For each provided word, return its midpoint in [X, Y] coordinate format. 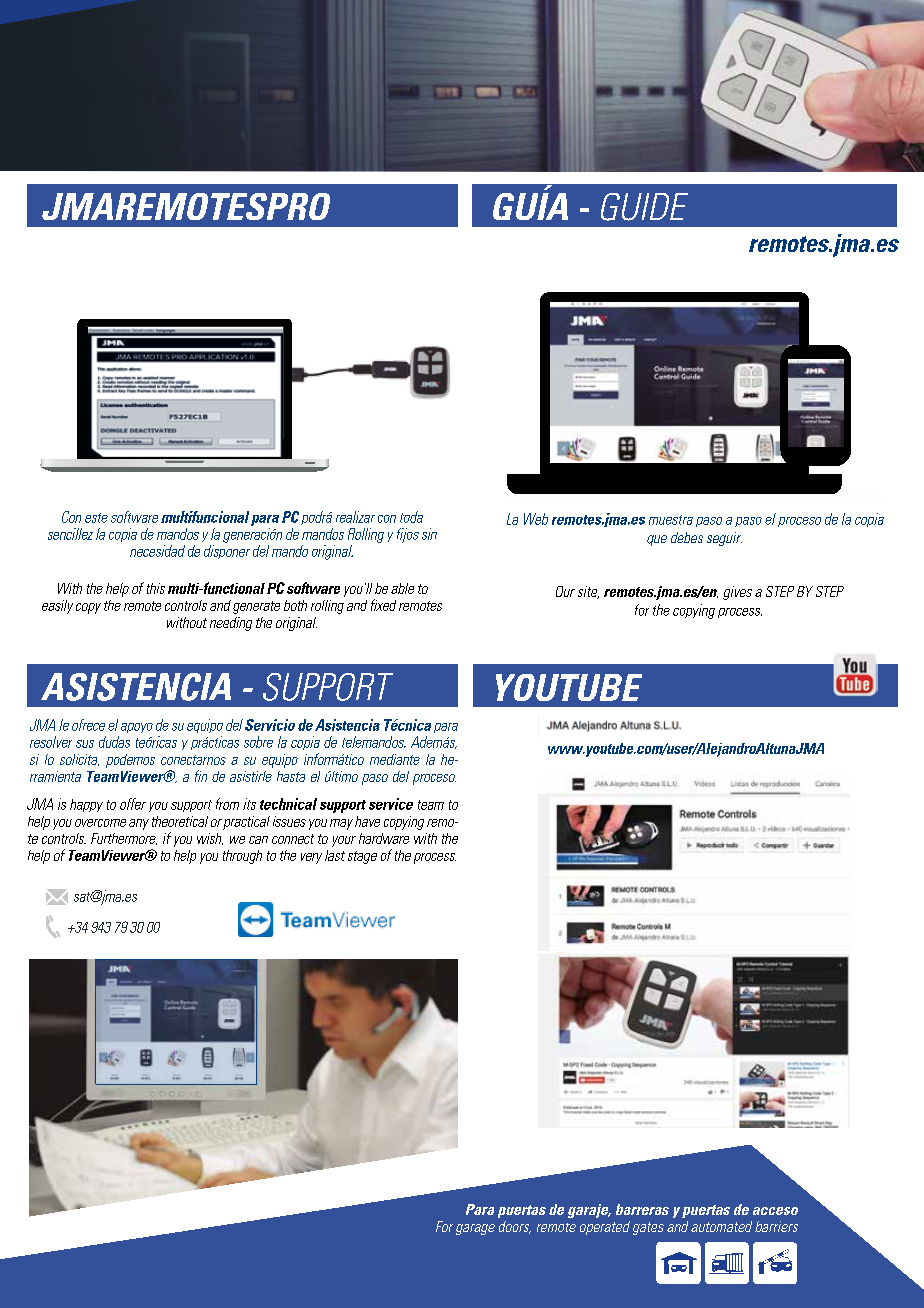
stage [362, 857]
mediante [395, 759]
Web [536, 519]
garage [475, 1229]
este [96, 518]
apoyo [137, 728]
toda [411, 517]
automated [721, 1226]
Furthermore [124, 839]
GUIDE [644, 207]
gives [737, 593]
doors [515, 1227]
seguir [724, 539]
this [156, 588]
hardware [384, 838]
